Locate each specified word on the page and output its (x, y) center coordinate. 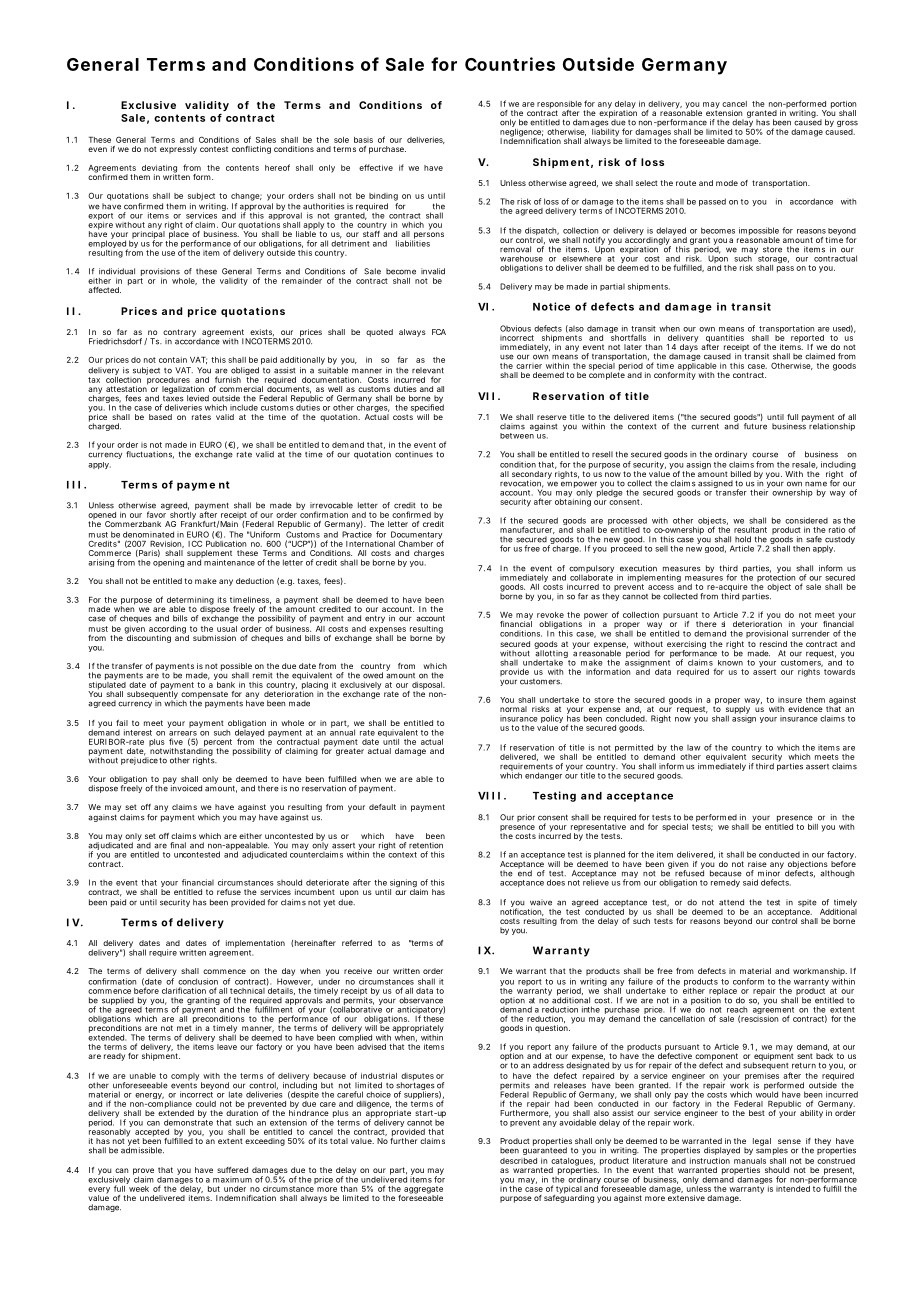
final (178, 845)
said (750, 882)
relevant (428, 370)
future (755, 426)
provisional (767, 634)
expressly (178, 150)
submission (214, 638)
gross (847, 125)
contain (173, 360)
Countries (510, 64)
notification (522, 911)
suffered (232, 1170)
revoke (550, 615)
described (518, 1161)
